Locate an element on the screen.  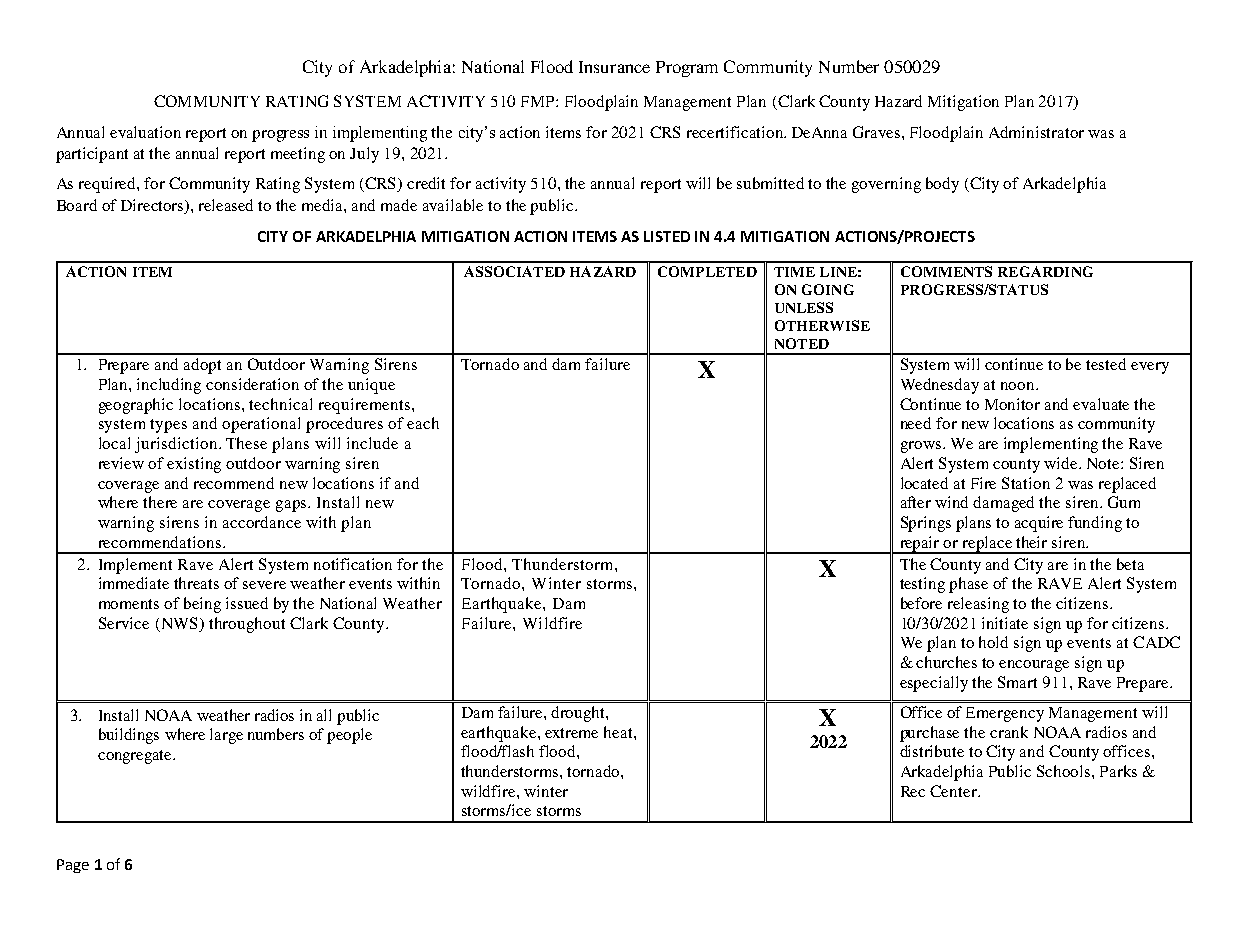
each is located at coordinates (423, 423).
